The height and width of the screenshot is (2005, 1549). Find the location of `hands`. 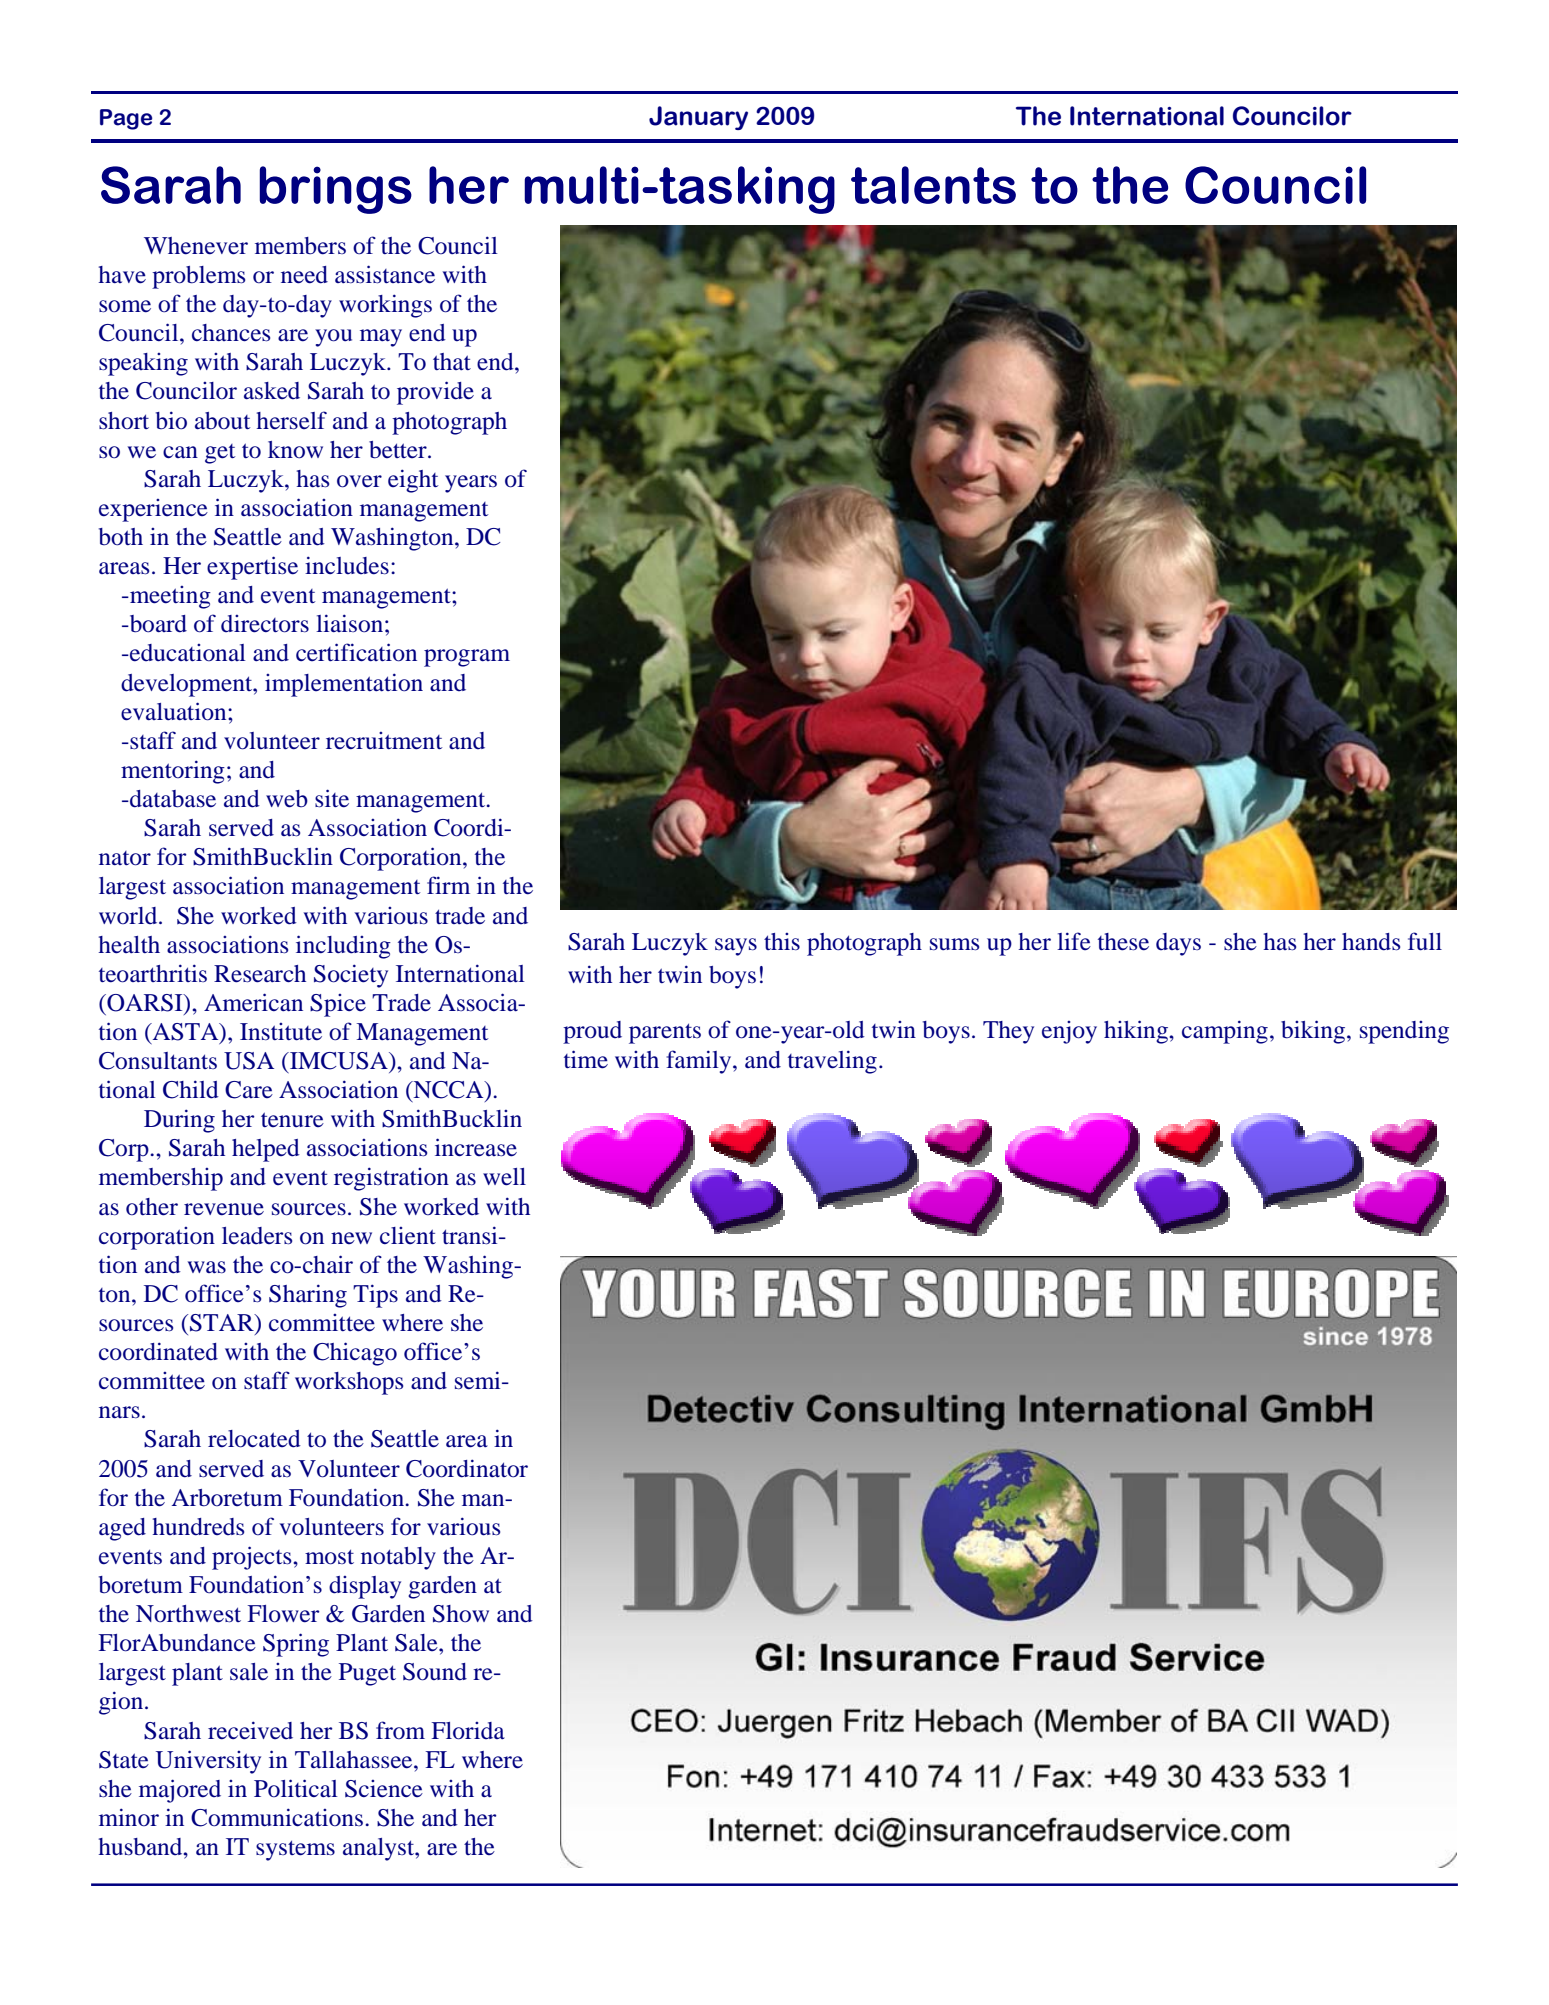

hands is located at coordinates (1371, 942).
